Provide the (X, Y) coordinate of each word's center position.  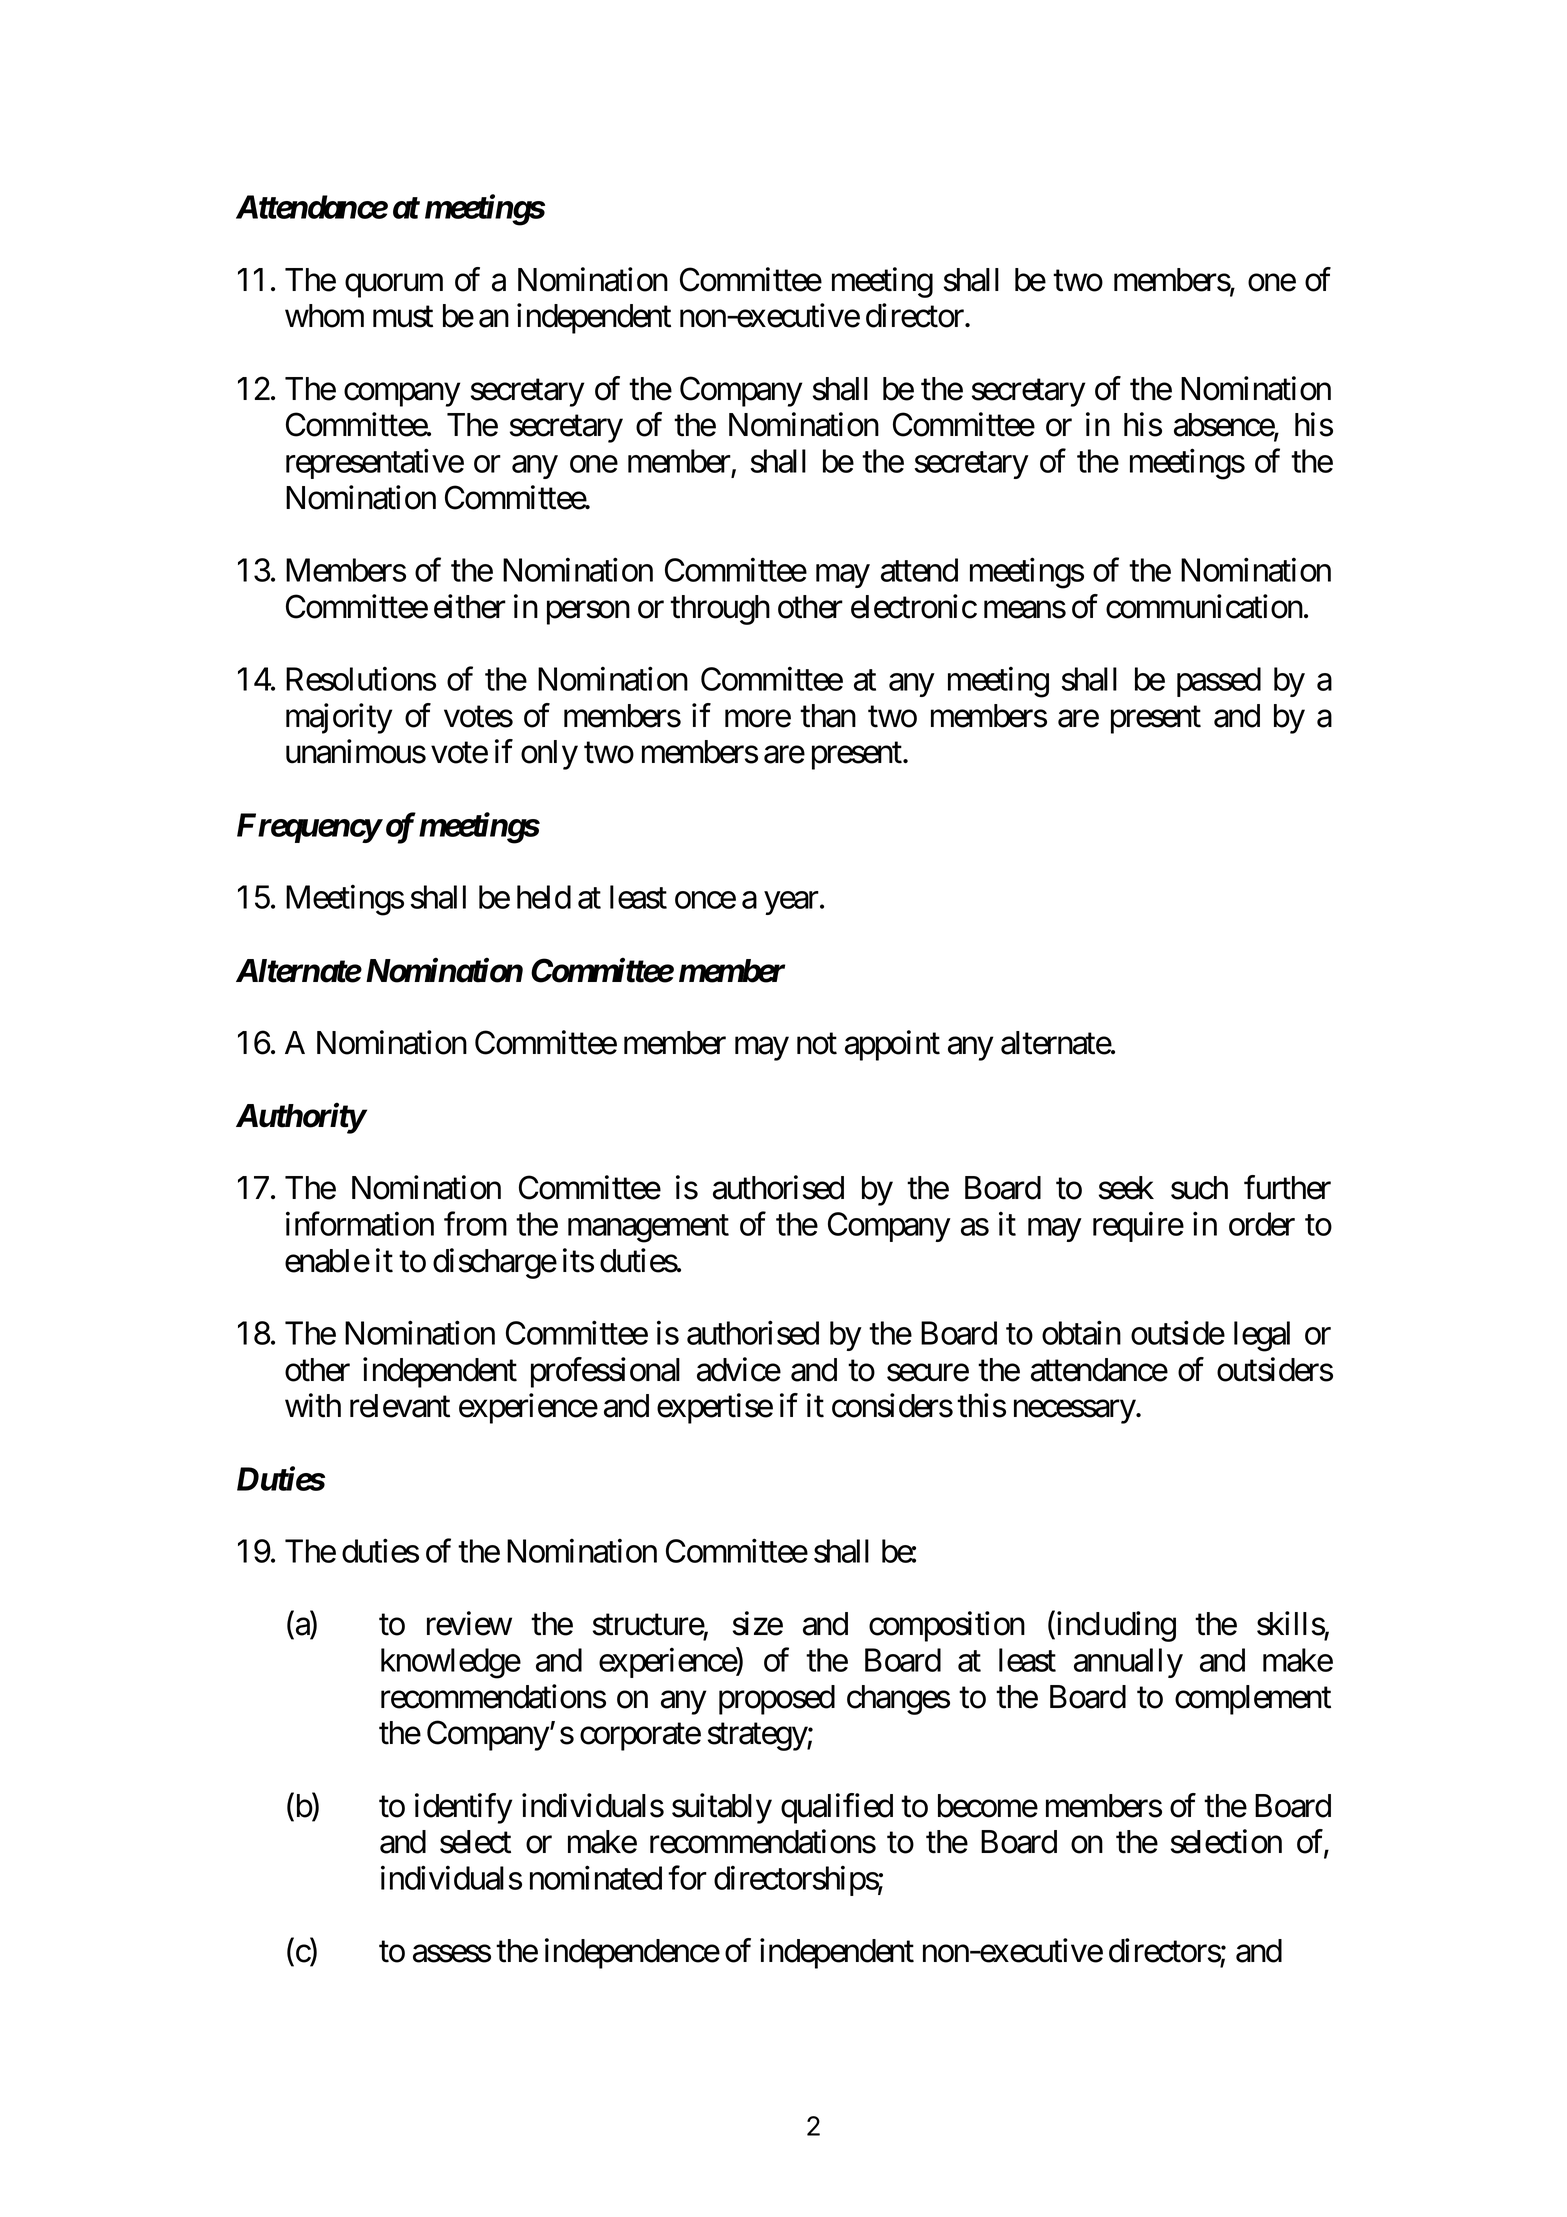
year (791, 903)
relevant (400, 1406)
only (549, 755)
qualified (837, 1808)
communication (1204, 606)
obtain (1081, 1333)
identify (463, 1808)
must (403, 317)
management (648, 1229)
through (720, 610)
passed (1219, 682)
